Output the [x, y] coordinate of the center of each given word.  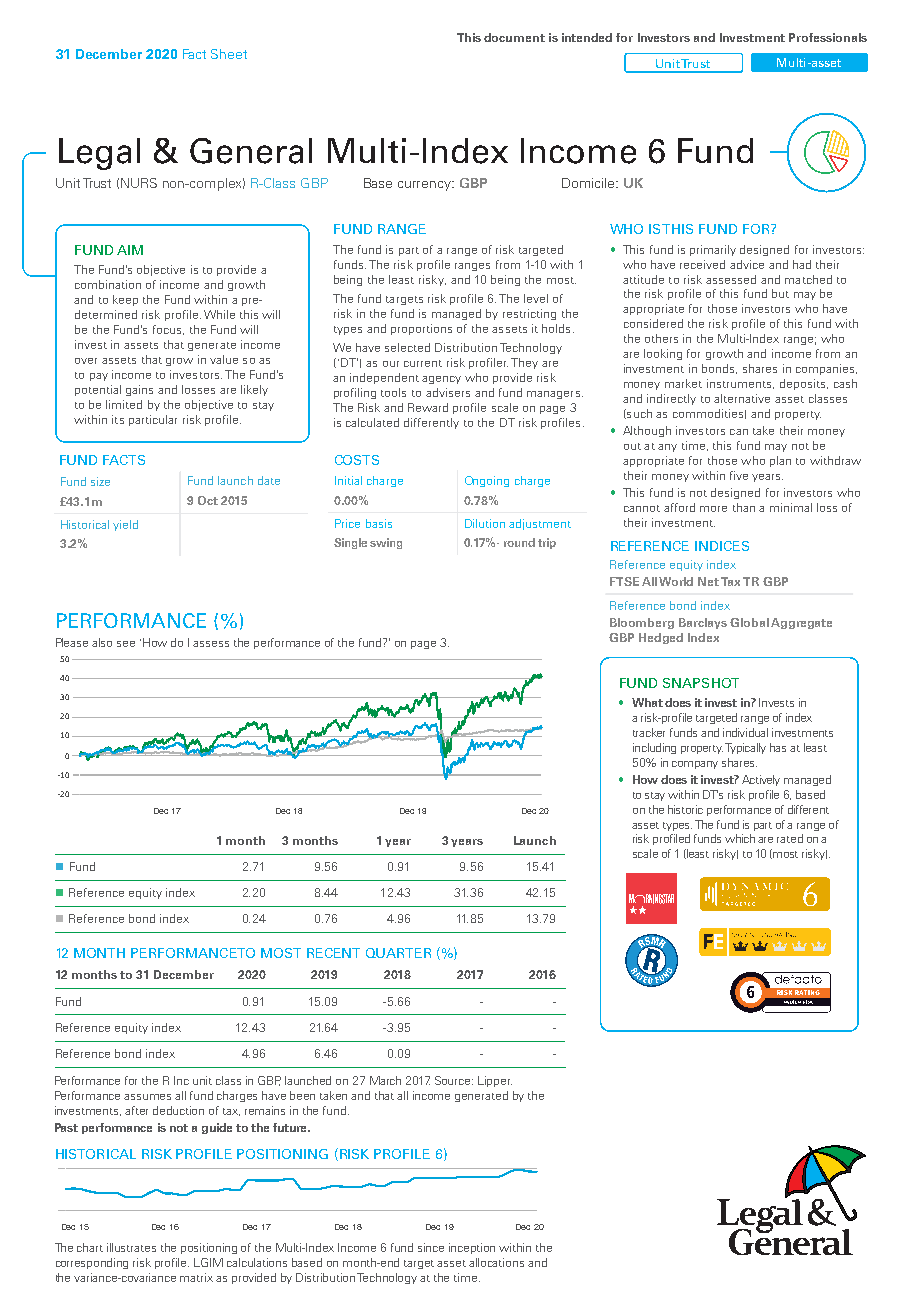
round [519, 542]
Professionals [828, 37]
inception [472, 1248]
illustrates [131, 1247]
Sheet [229, 54]
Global [749, 622]
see [126, 644]
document [514, 37]
